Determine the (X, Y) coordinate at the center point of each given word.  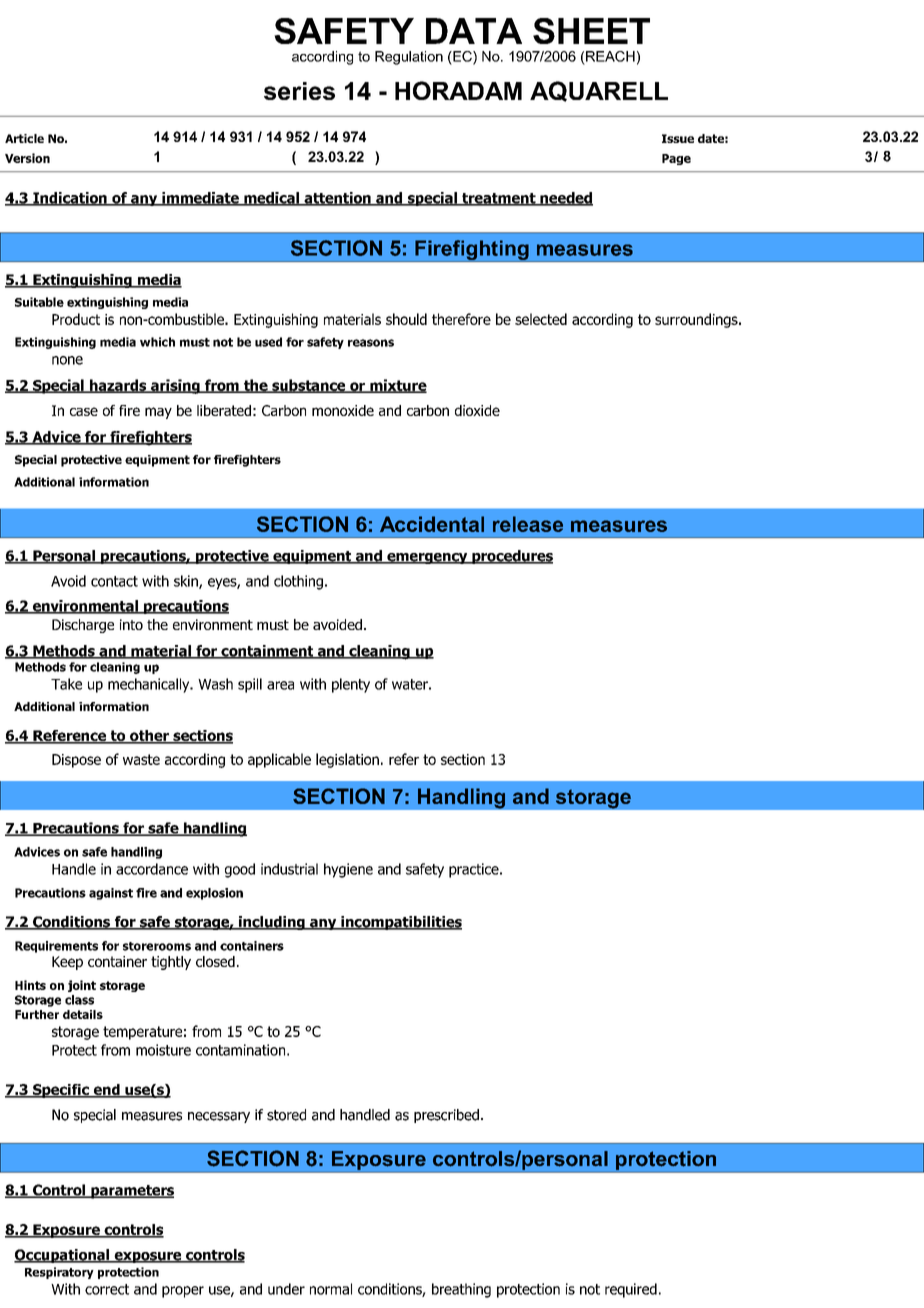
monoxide (343, 410)
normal (331, 1289)
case (84, 411)
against (111, 894)
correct (107, 1289)
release (528, 524)
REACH (610, 56)
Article (24, 138)
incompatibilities (400, 923)
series (299, 91)
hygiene (348, 870)
